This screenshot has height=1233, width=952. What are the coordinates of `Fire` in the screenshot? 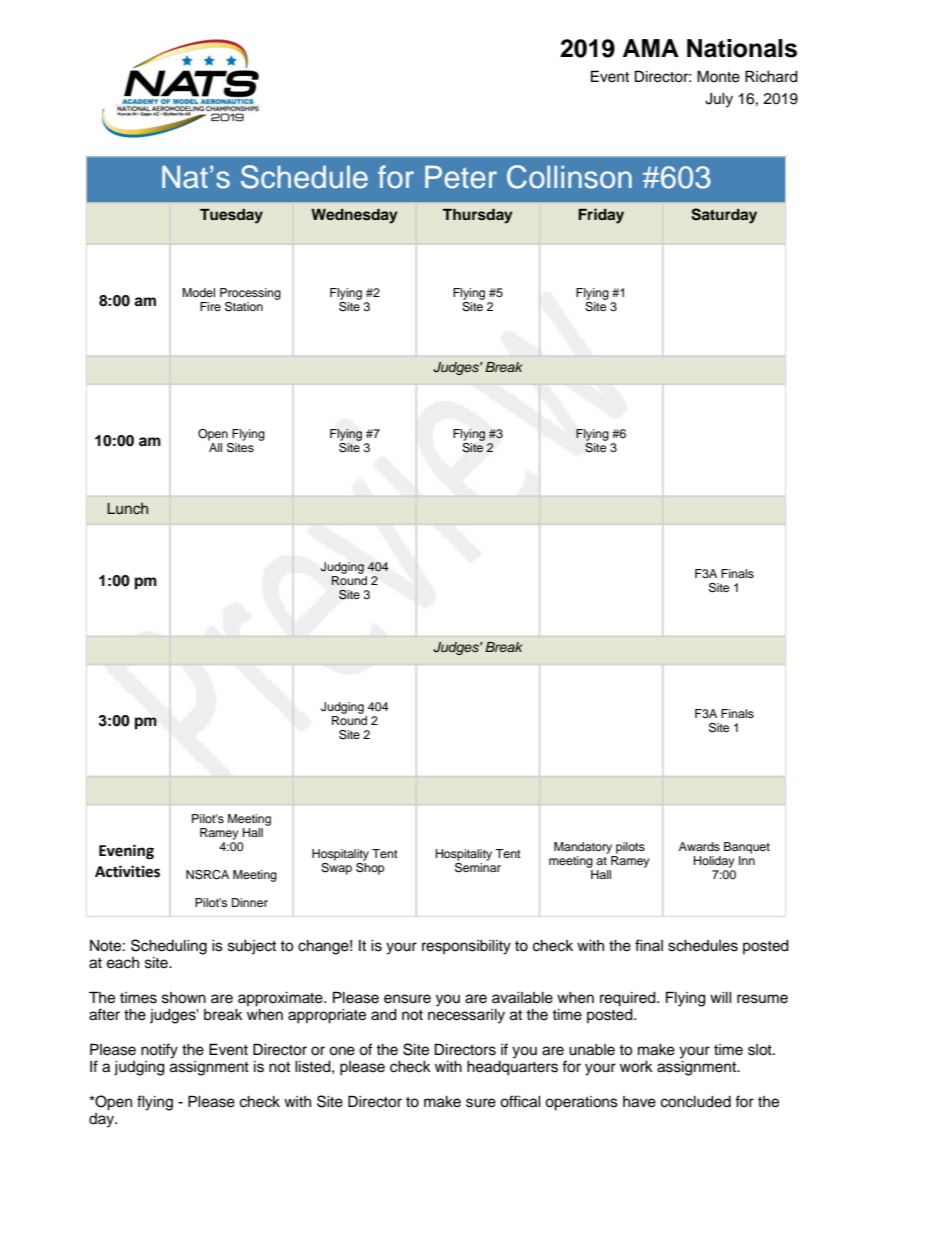 It's located at (210, 306).
